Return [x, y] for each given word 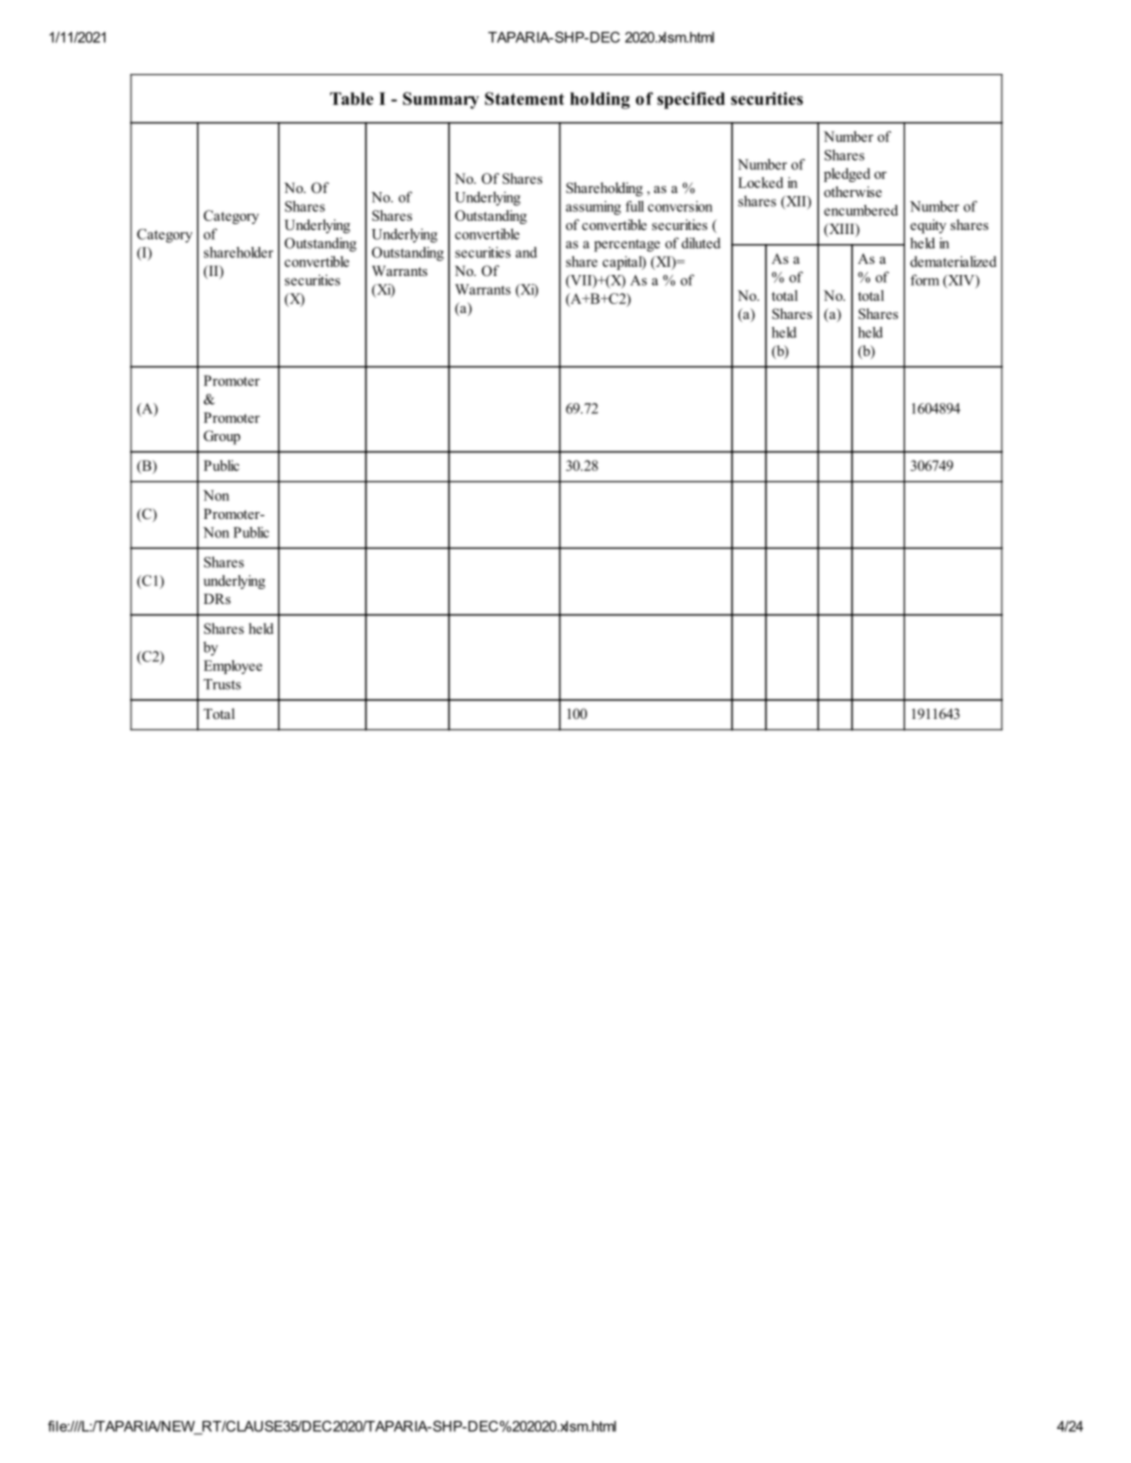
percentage [627, 245]
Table [351, 98]
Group [222, 437]
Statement [524, 98]
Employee [233, 667]
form [924, 280]
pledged [847, 175]
